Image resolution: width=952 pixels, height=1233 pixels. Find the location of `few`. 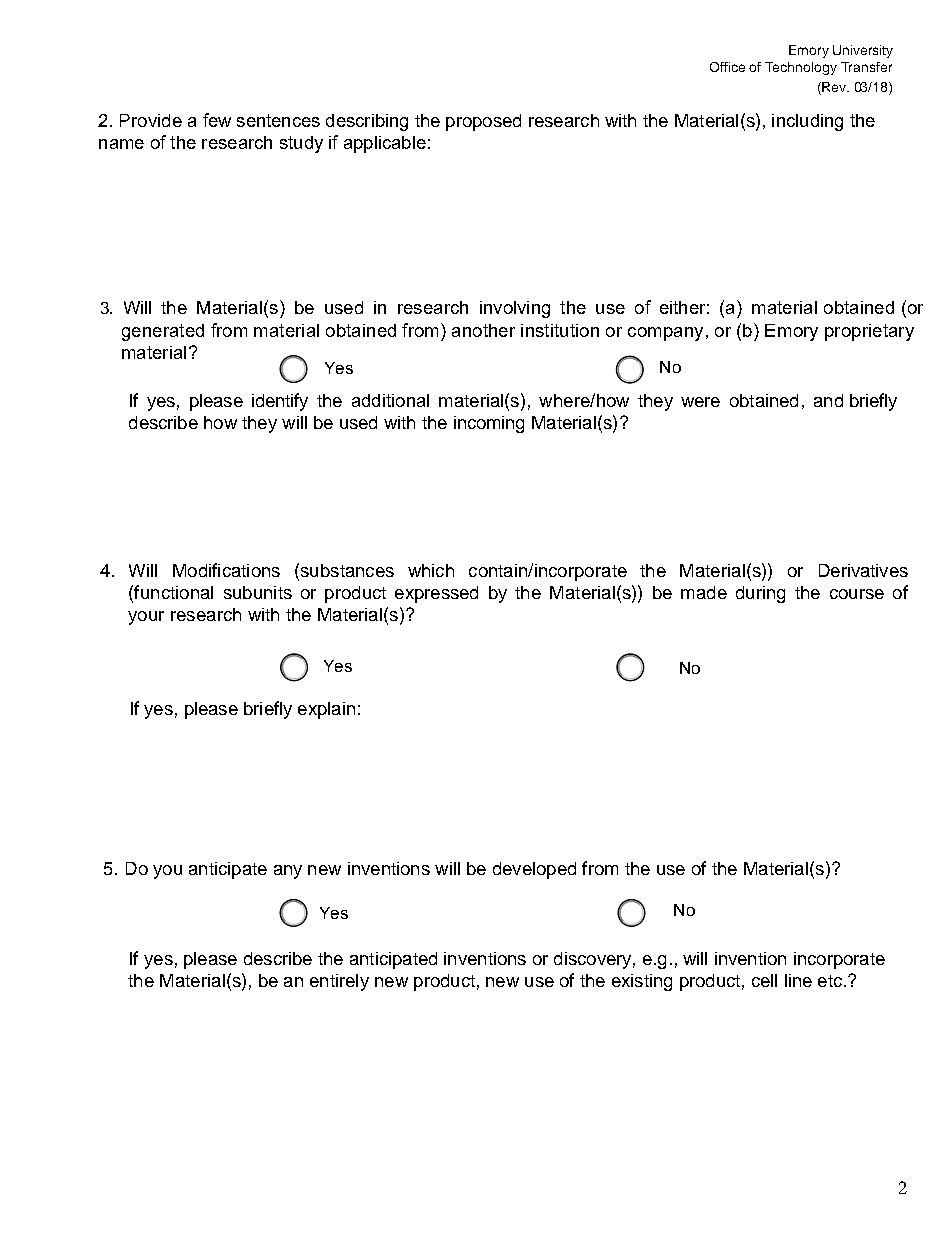

few is located at coordinates (217, 120).
